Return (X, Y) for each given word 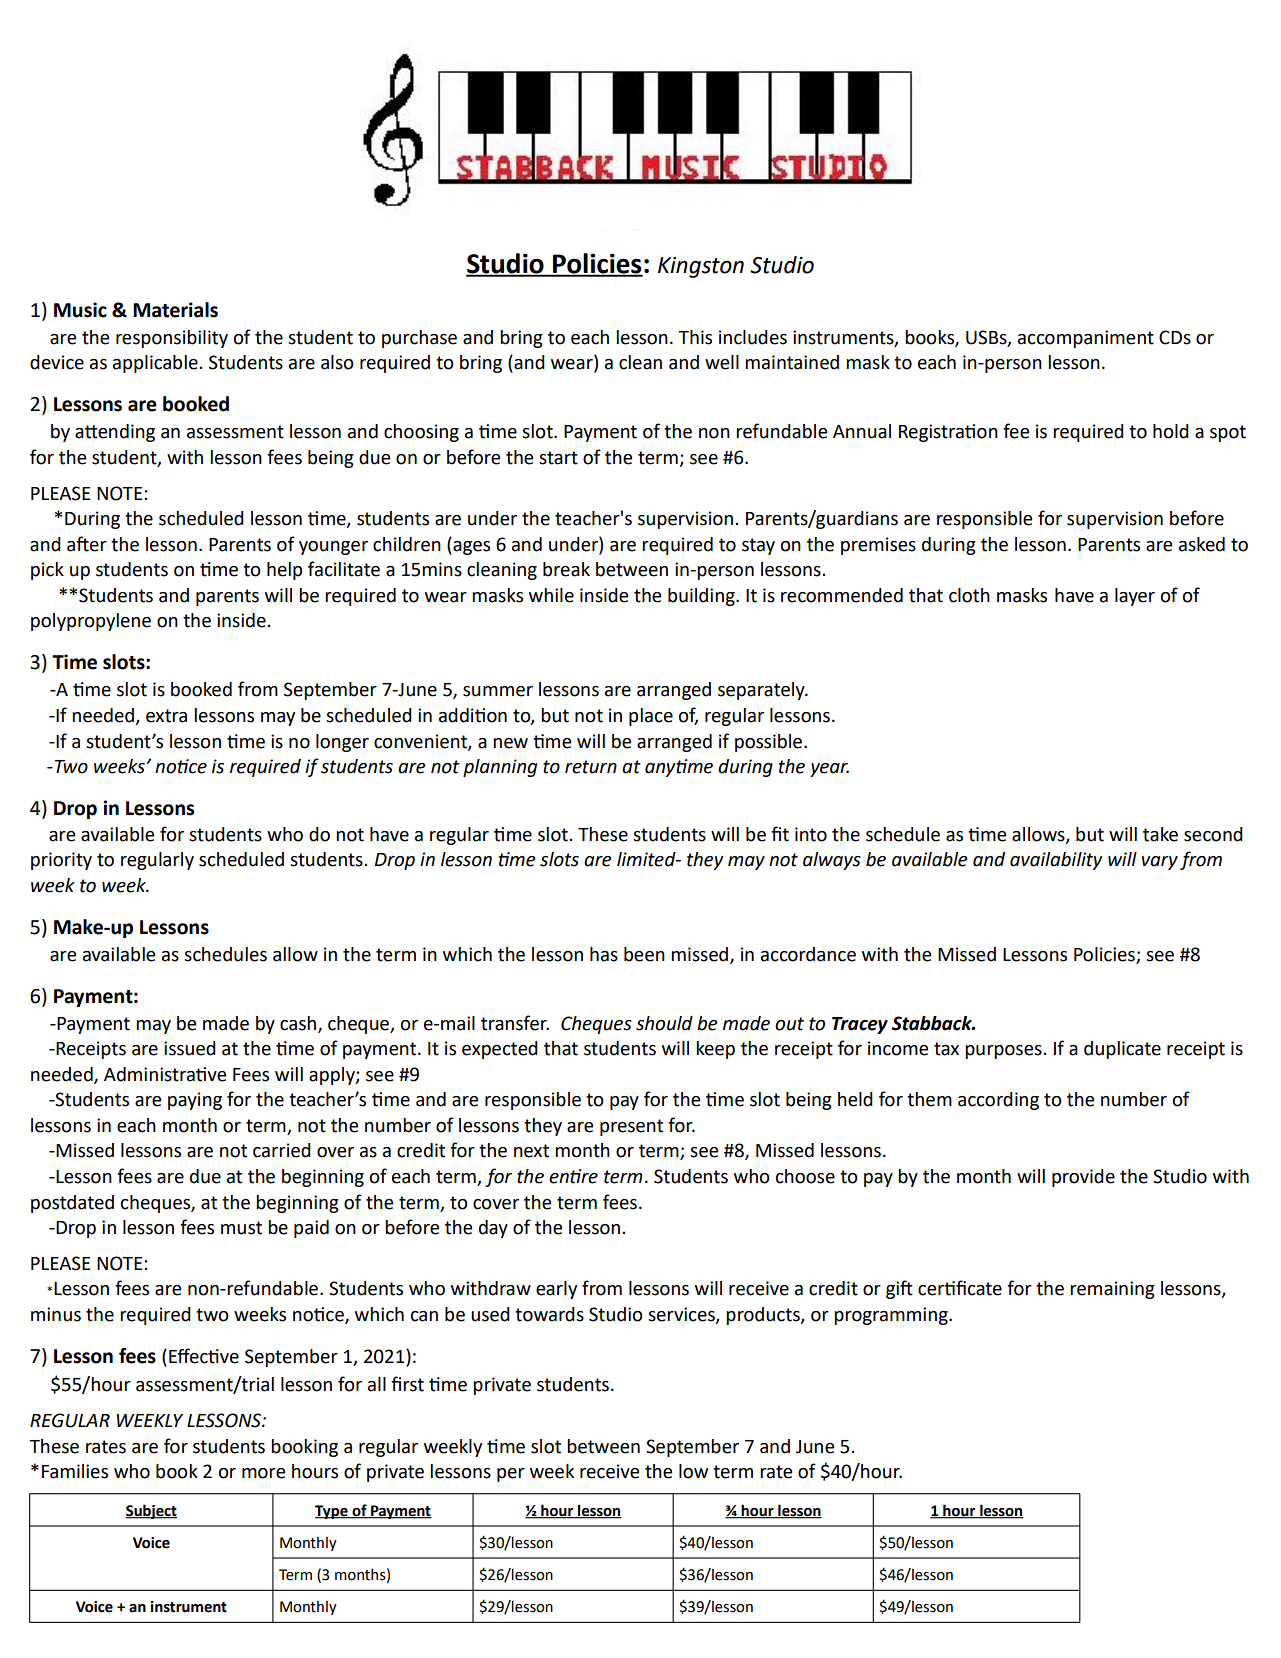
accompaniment (1086, 339)
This (695, 337)
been (644, 954)
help (284, 571)
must (241, 1228)
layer (1135, 597)
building (702, 597)
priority (61, 861)
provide (1083, 1178)
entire (573, 1176)
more (263, 1473)
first (407, 1384)
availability (1056, 861)
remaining (1112, 1290)
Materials (175, 310)
